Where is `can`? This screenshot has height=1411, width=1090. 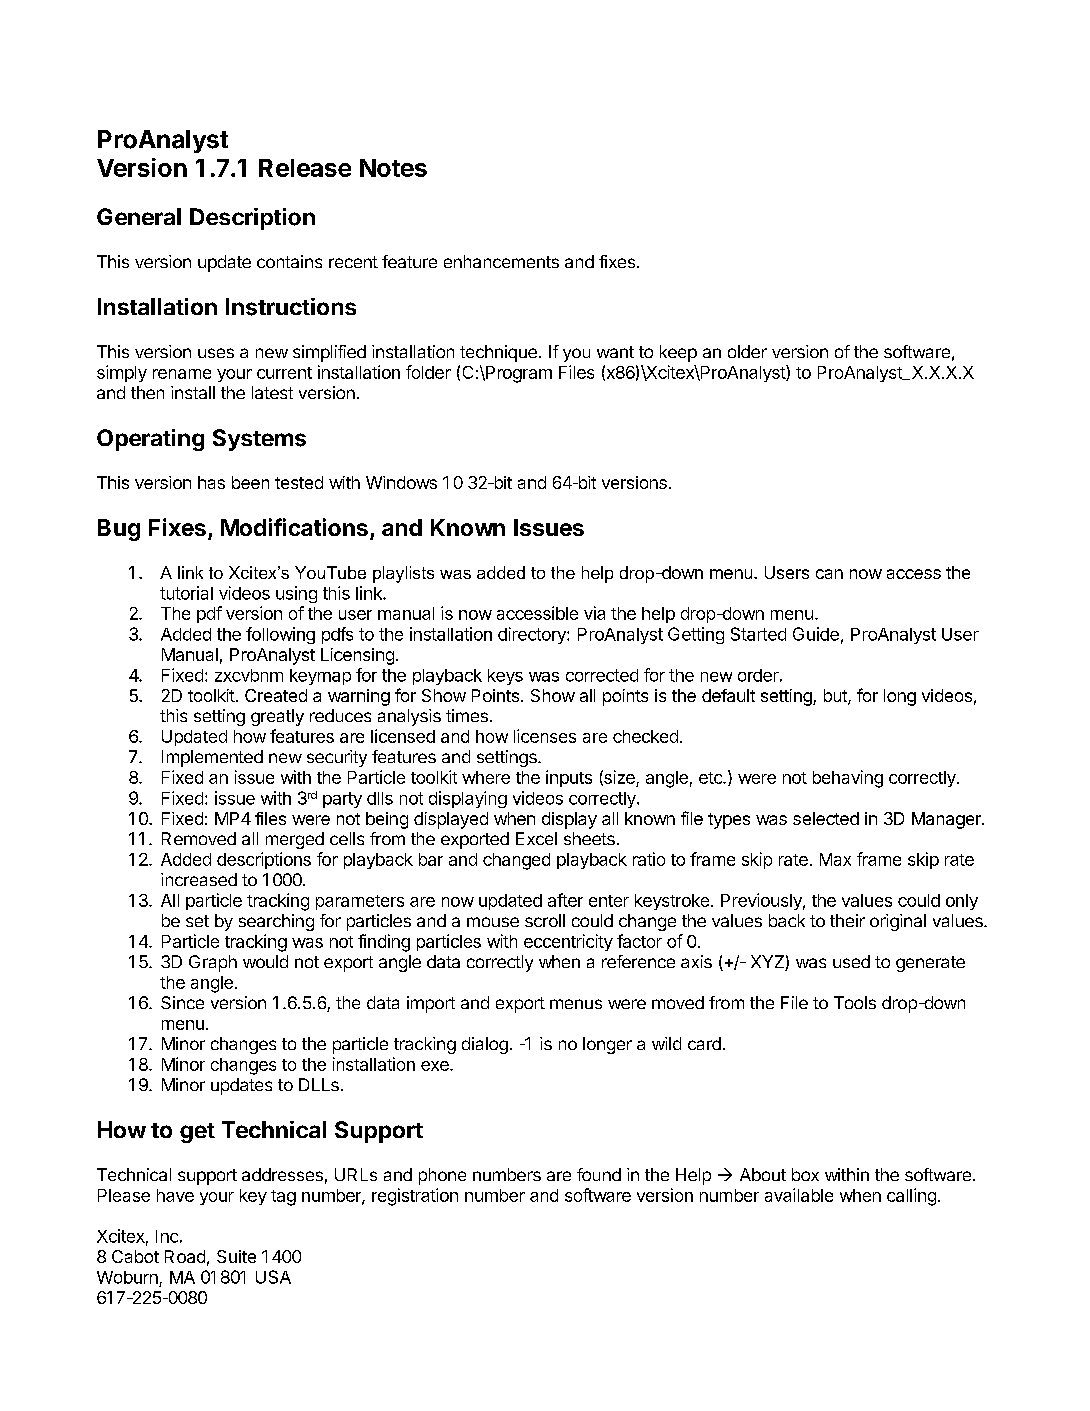 can is located at coordinates (829, 574).
